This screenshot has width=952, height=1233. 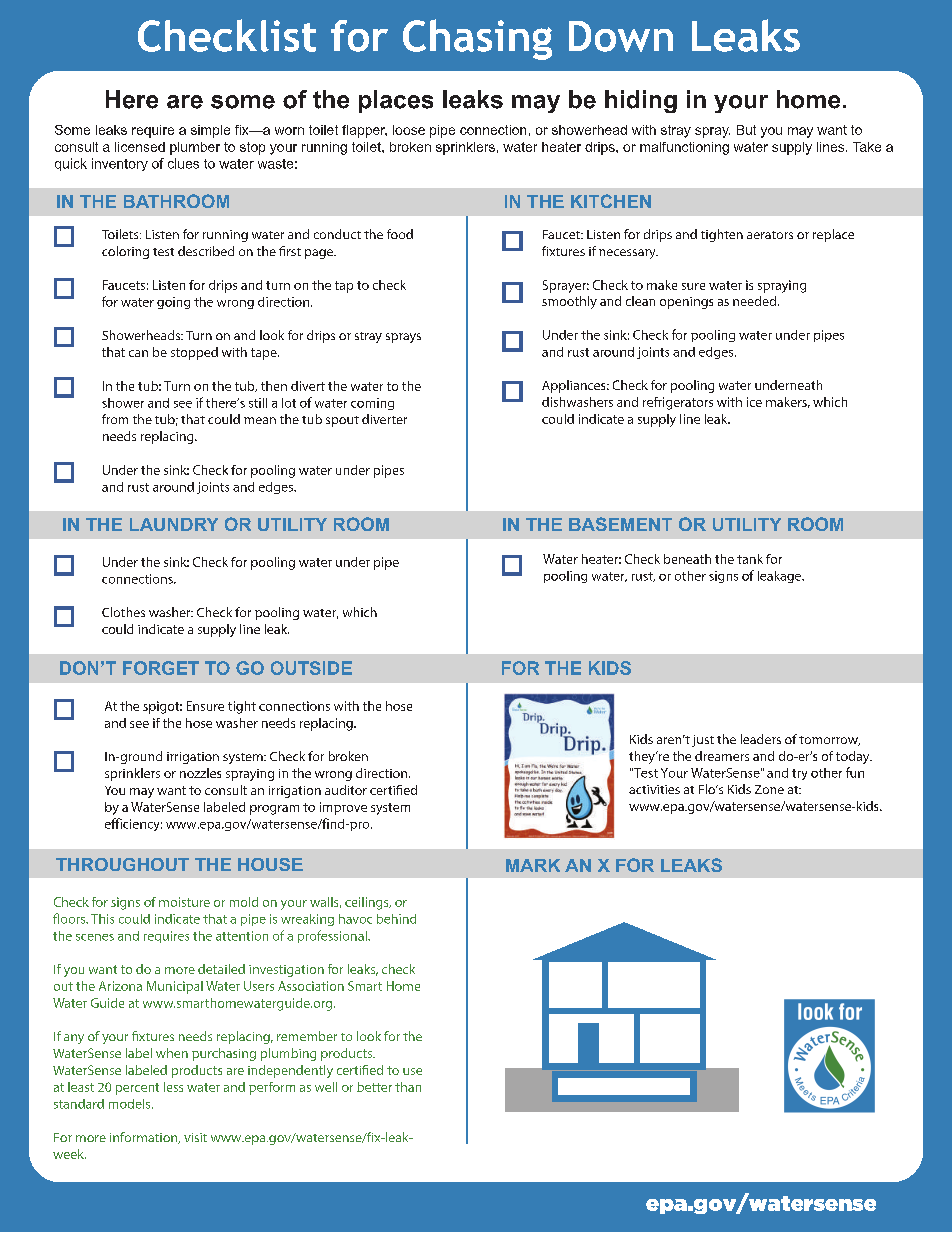 I want to click on tank, so click(x=750, y=559).
